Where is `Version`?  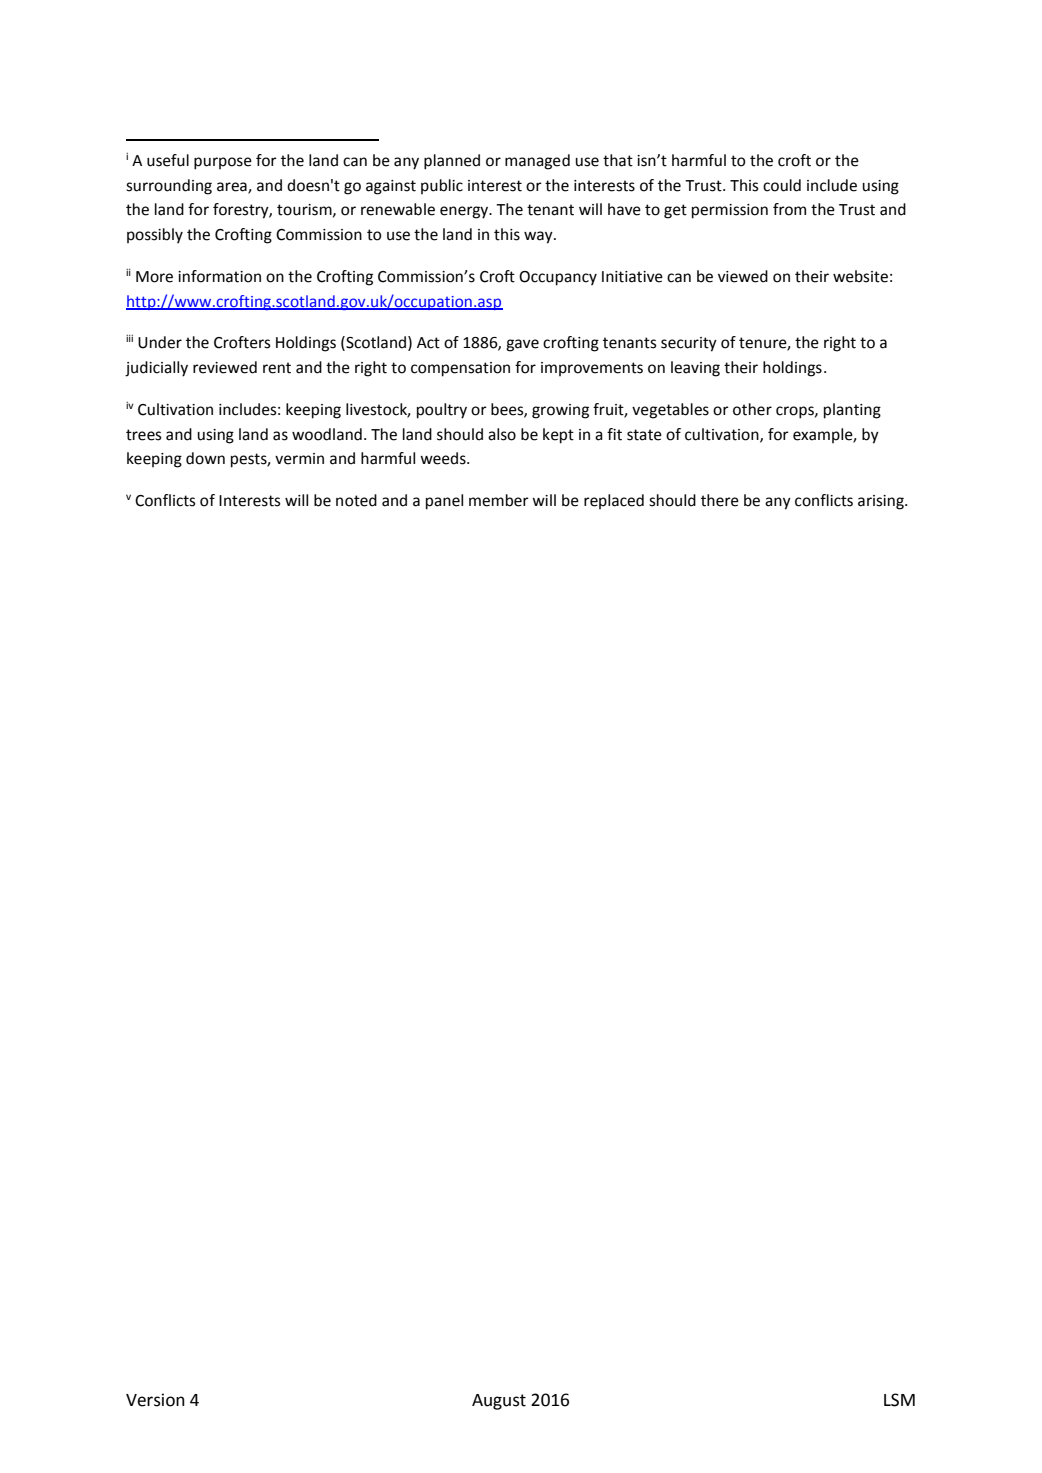
Version is located at coordinates (155, 1400).
